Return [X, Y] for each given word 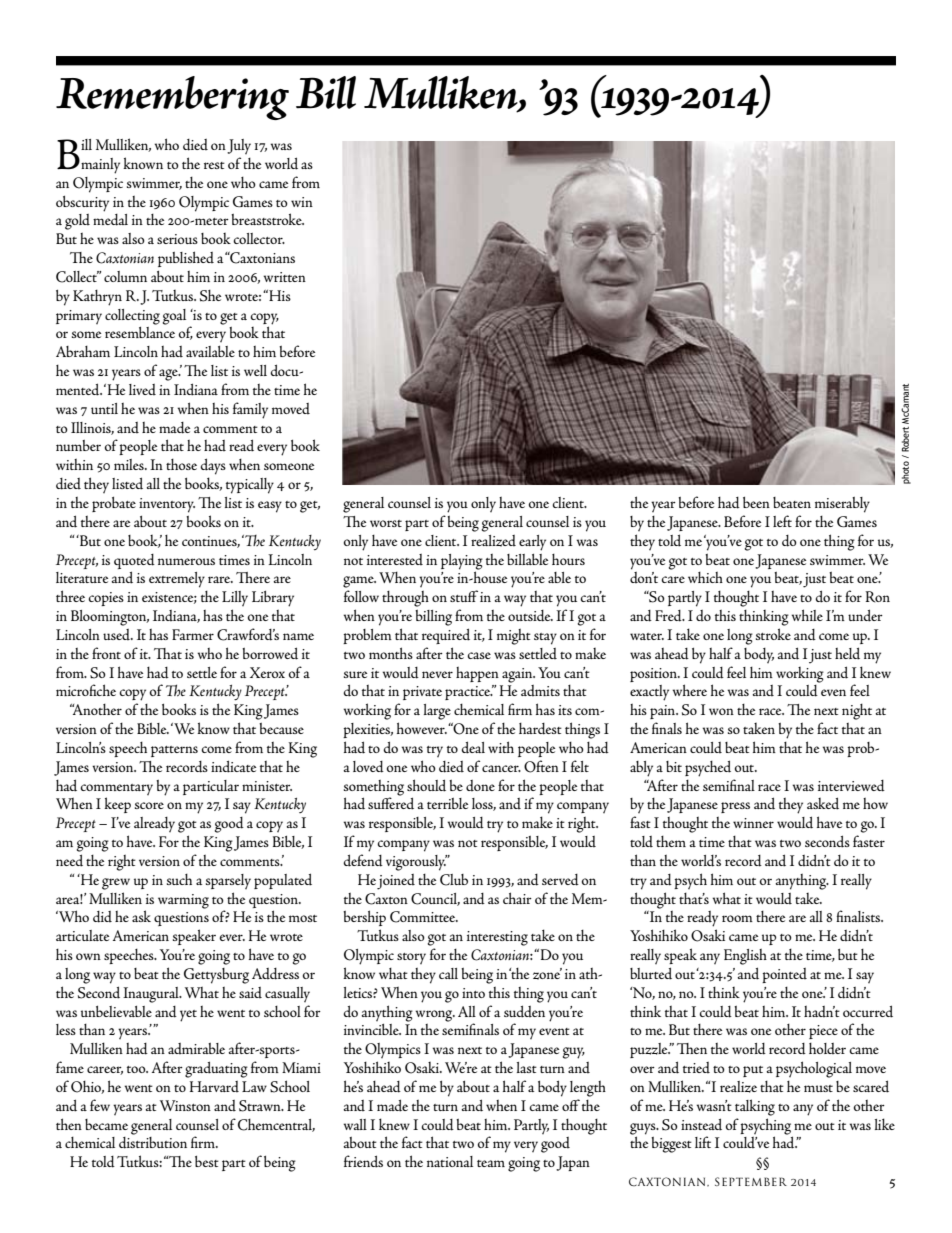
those [181, 464]
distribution [153, 1143]
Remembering [172, 98]
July [239, 146]
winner [753, 823]
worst [386, 523]
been [756, 502]
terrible [447, 803]
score [149, 805]
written [284, 277]
